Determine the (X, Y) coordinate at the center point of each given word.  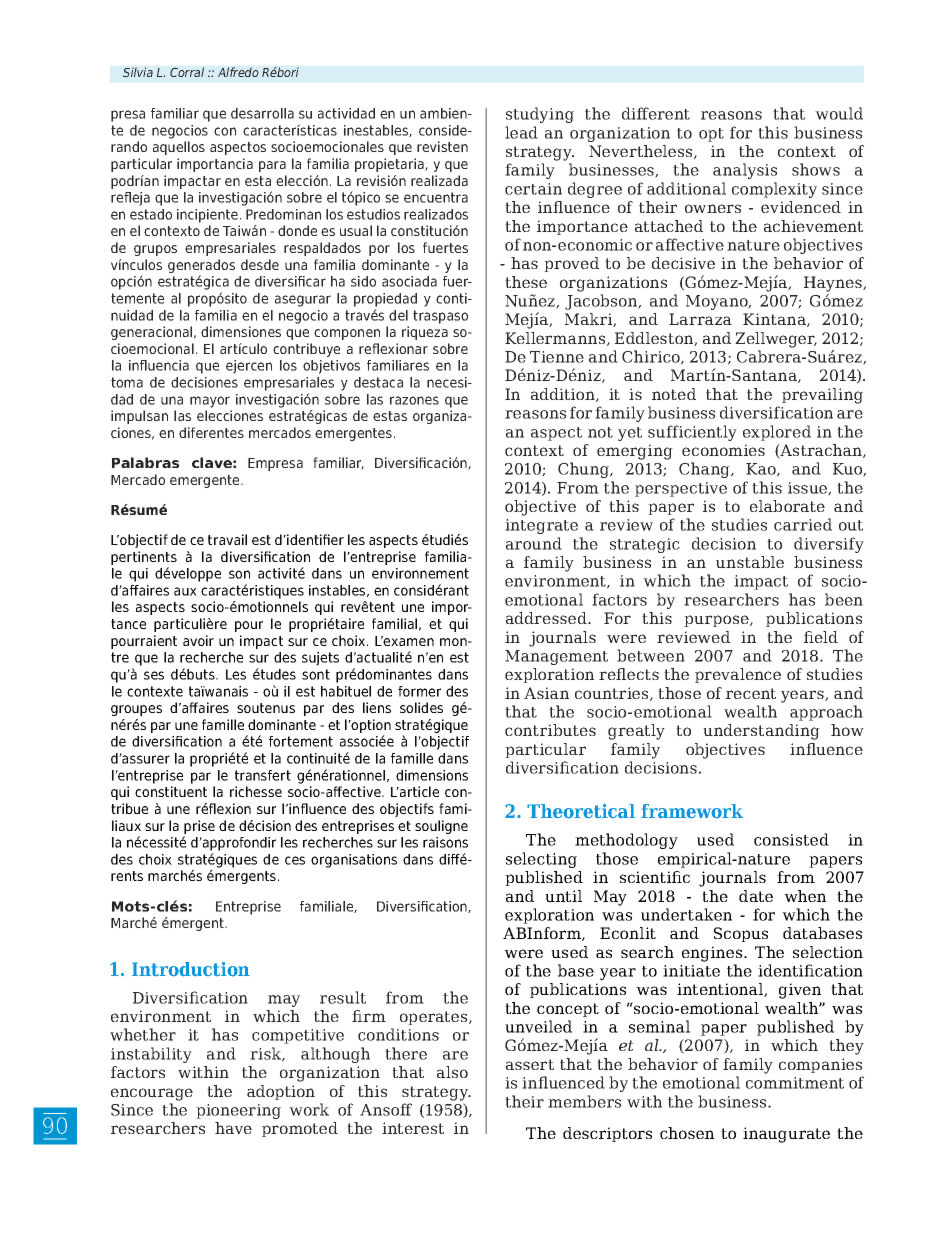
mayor (210, 402)
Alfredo (238, 72)
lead (521, 132)
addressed (547, 618)
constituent (171, 791)
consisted (791, 839)
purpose (717, 621)
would (839, 113)
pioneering (238, 1111)
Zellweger (776, 340)
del (398, 315)
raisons (445, 842)
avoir (198, 640)
